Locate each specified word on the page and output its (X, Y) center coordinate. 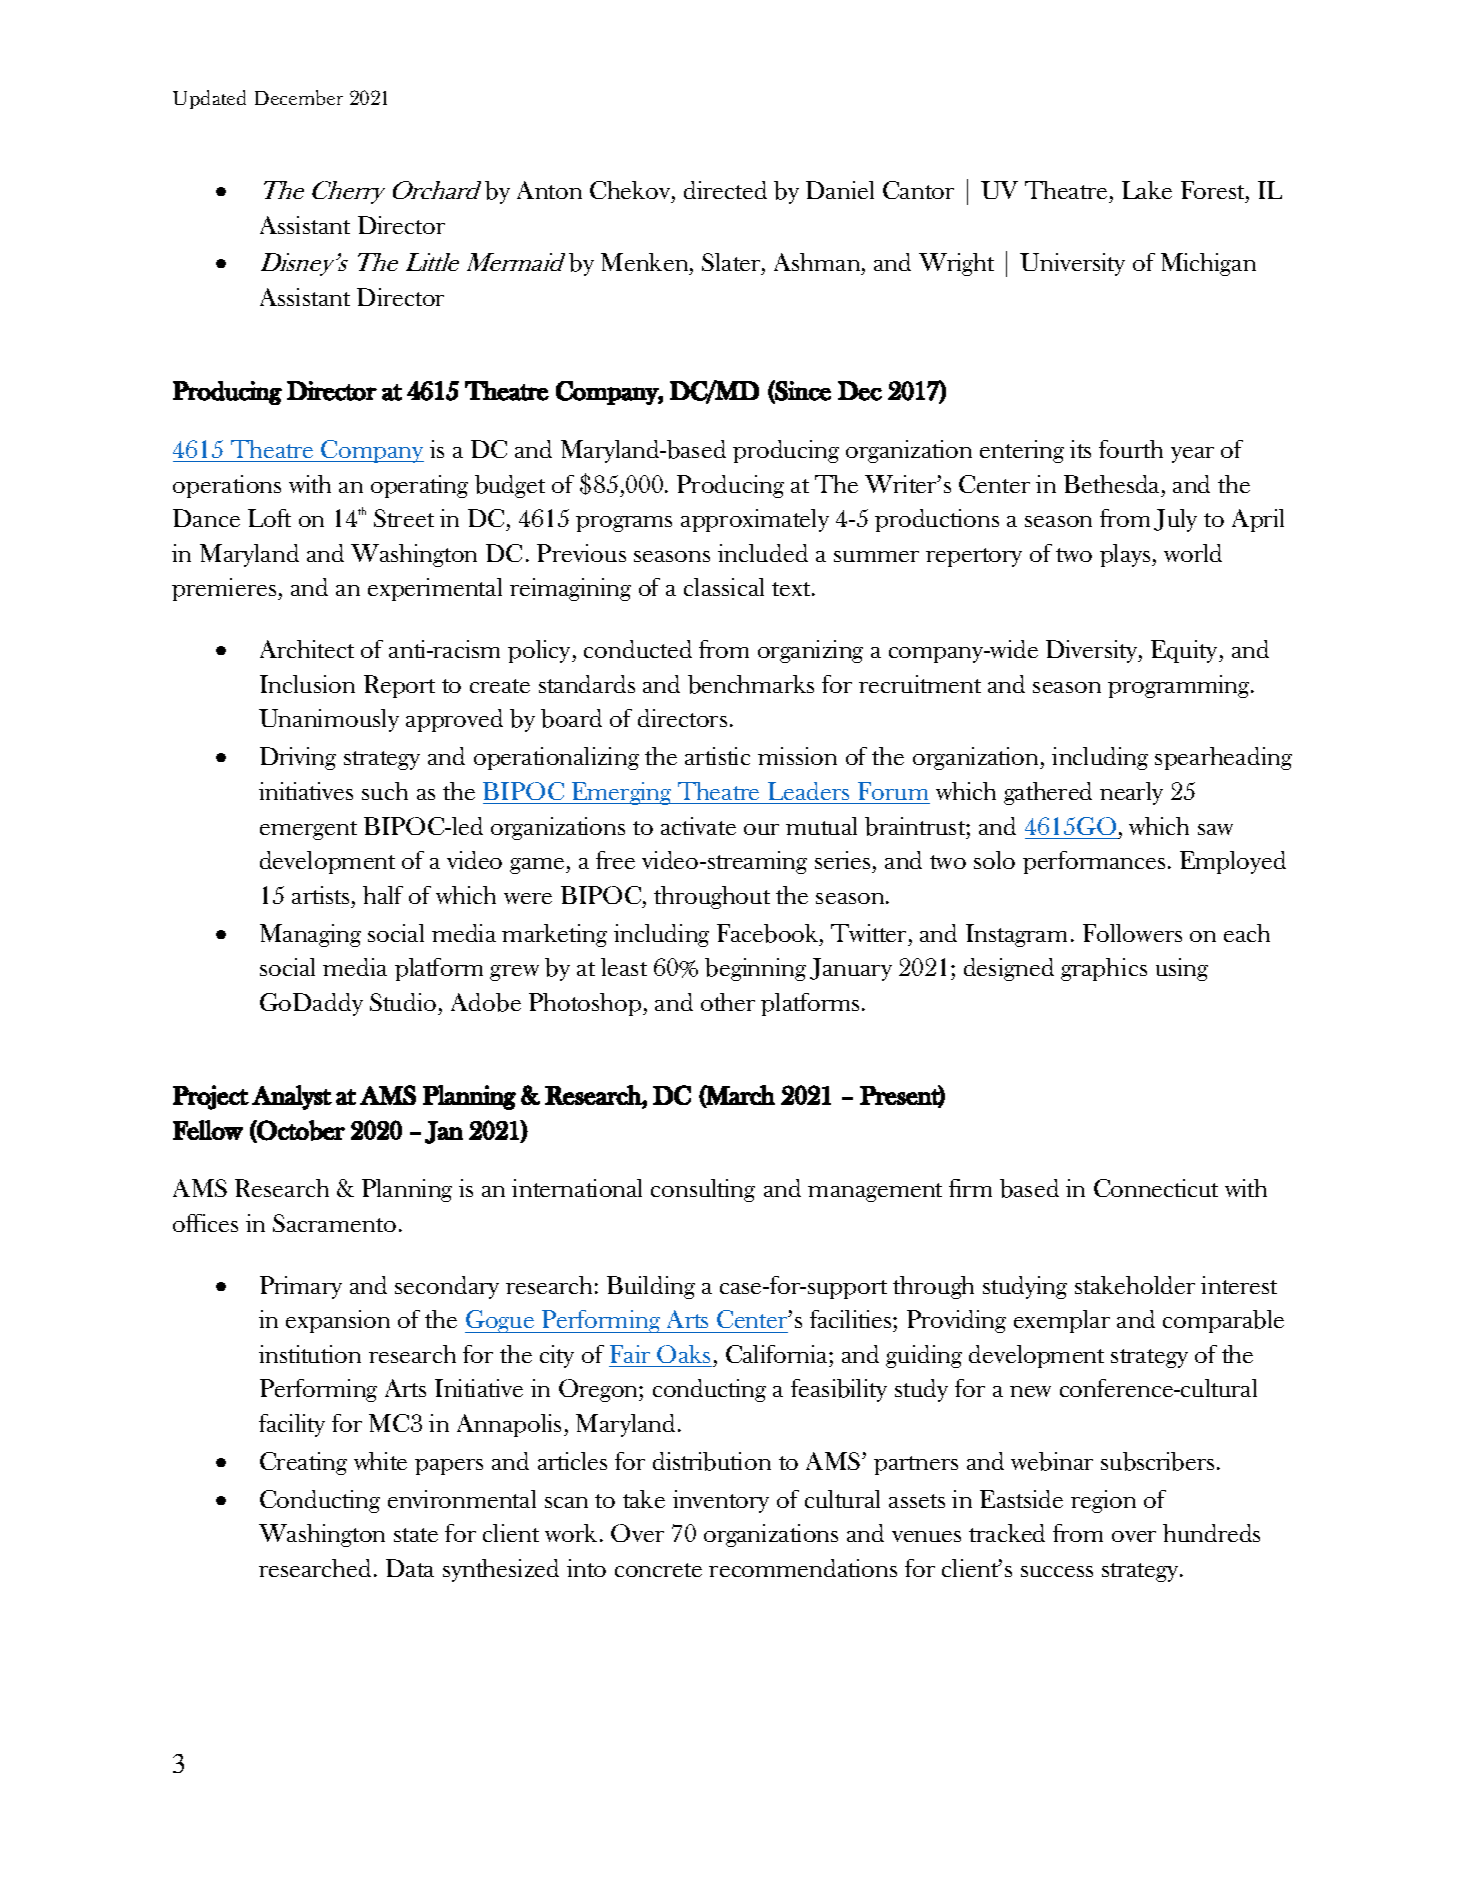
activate (698, 826)
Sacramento (334, 1223)
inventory (721, 1501)
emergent (308, 830)
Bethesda (1113, 484)
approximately (755, 520)
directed (725, 190)
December (299, 97)
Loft (269, 518)
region (1103, 1501)
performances (1094, 862)
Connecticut (1156, 1188)
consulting (703, 1190)
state (416, 1535)
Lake (1147, 190)
